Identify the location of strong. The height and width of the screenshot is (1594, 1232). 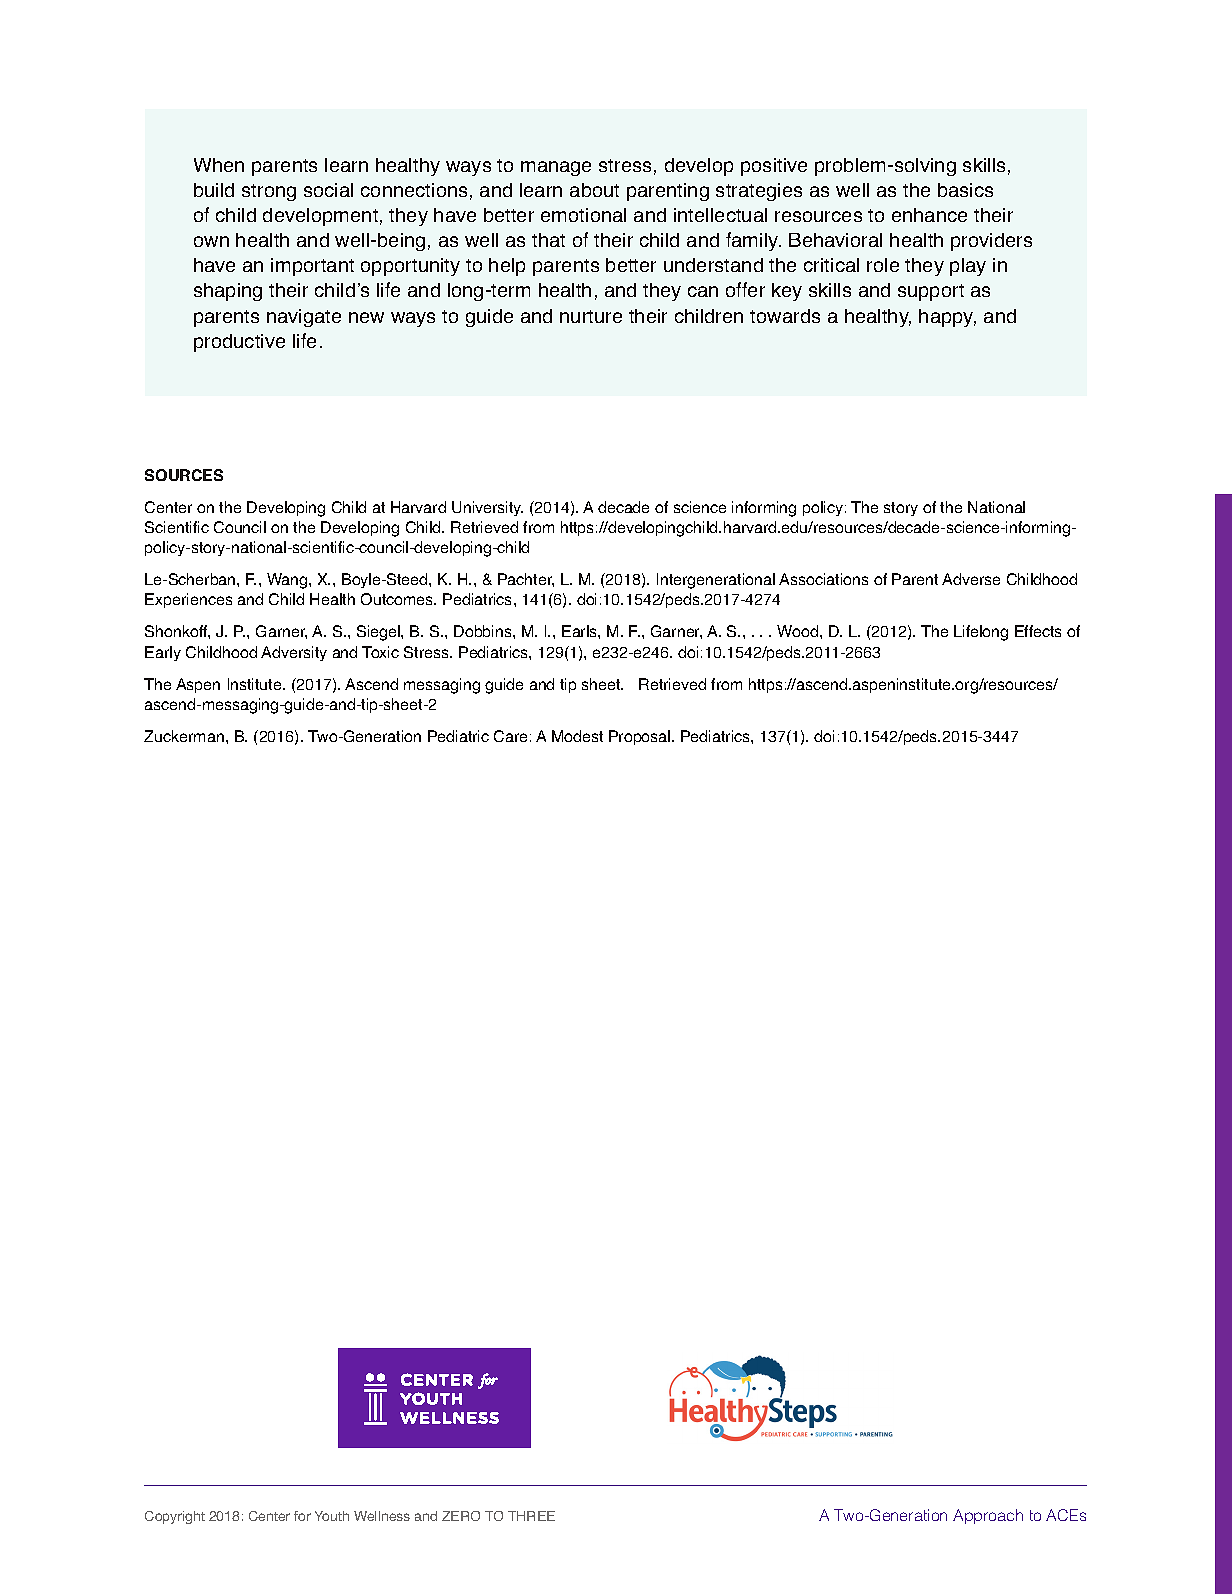
(269, 192).
